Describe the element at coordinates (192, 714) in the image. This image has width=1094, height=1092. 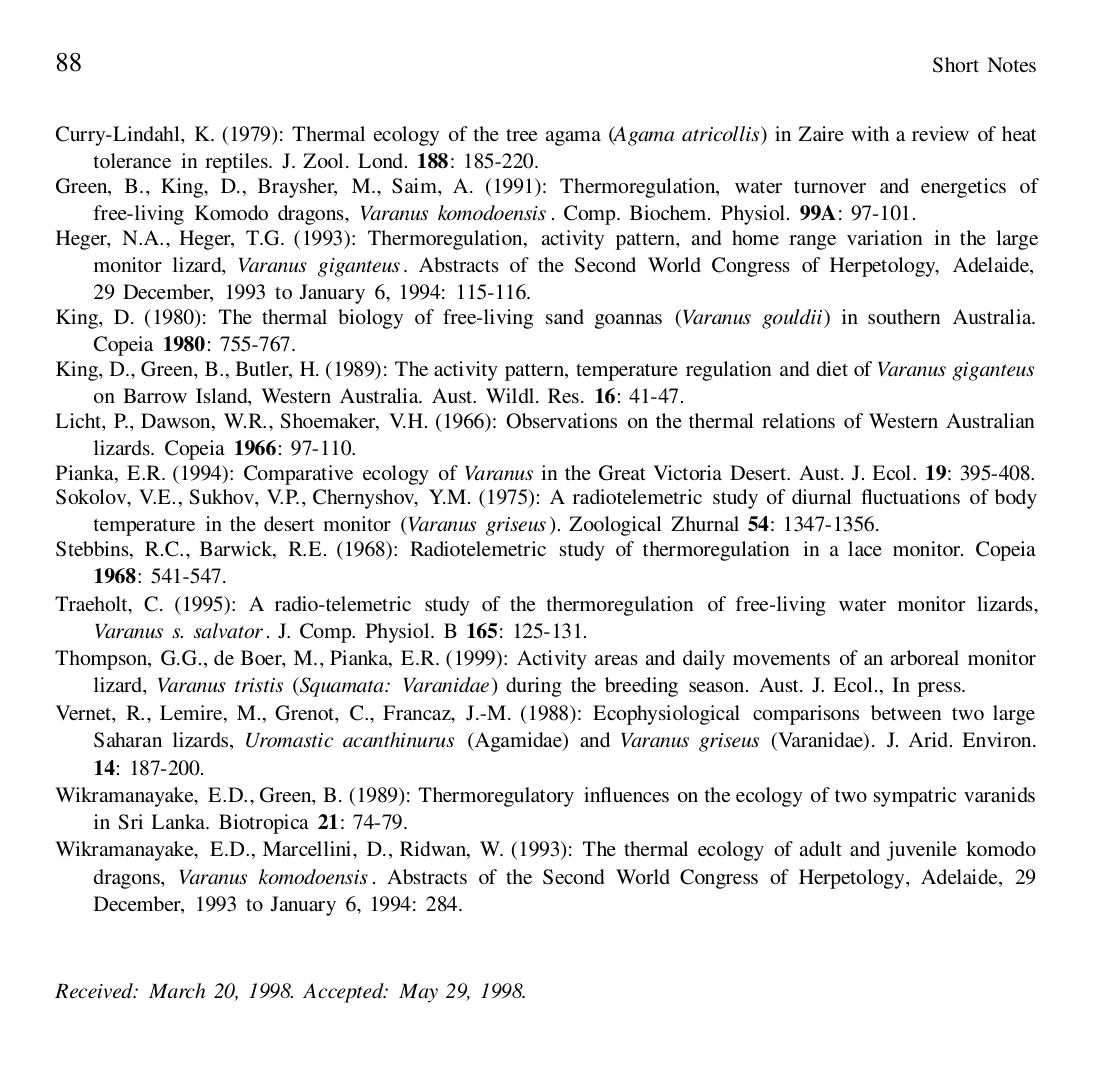
I see `Lemire` at that location.
